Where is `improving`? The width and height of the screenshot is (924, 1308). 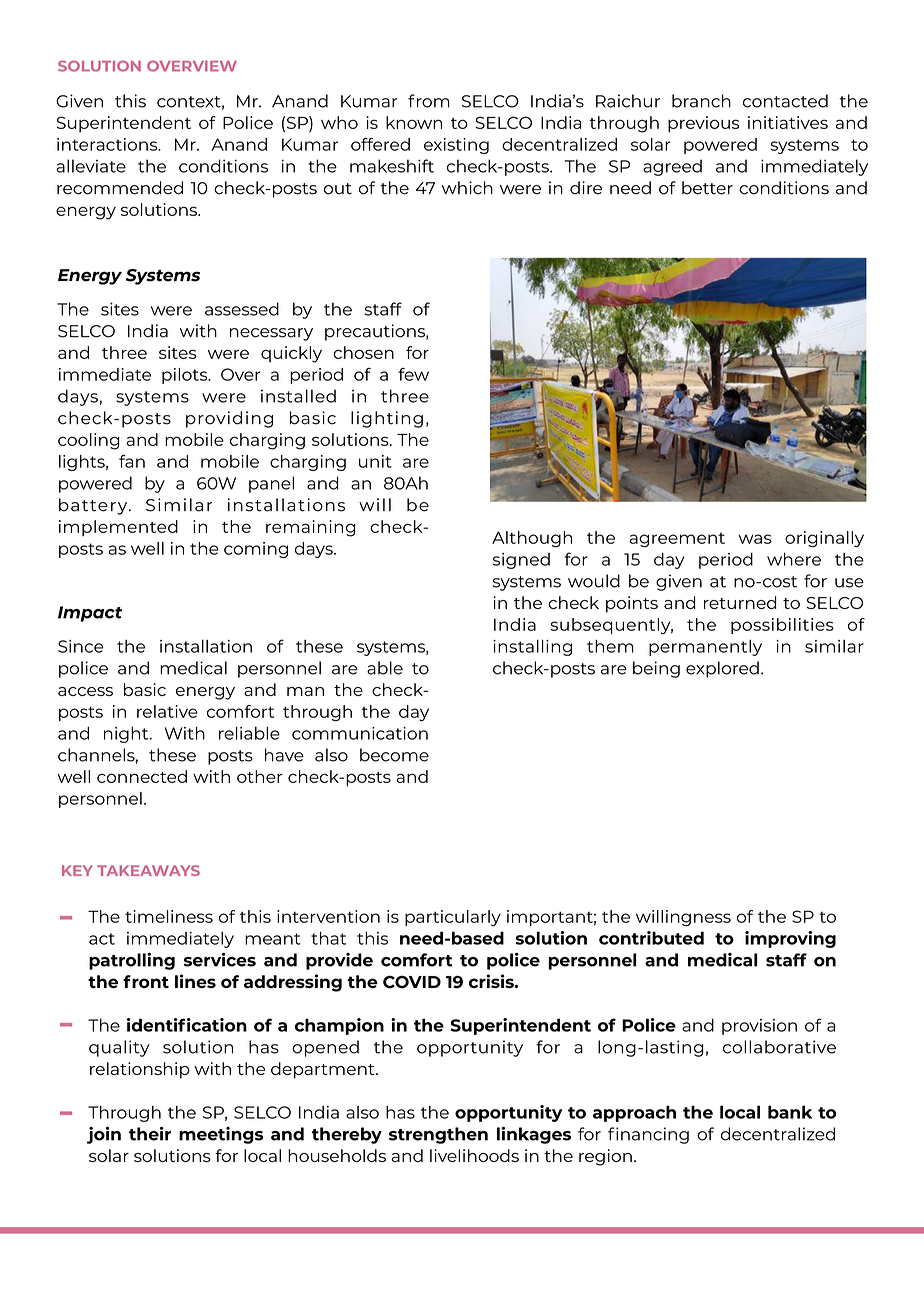 improving is located at coordinates (790, 939).
